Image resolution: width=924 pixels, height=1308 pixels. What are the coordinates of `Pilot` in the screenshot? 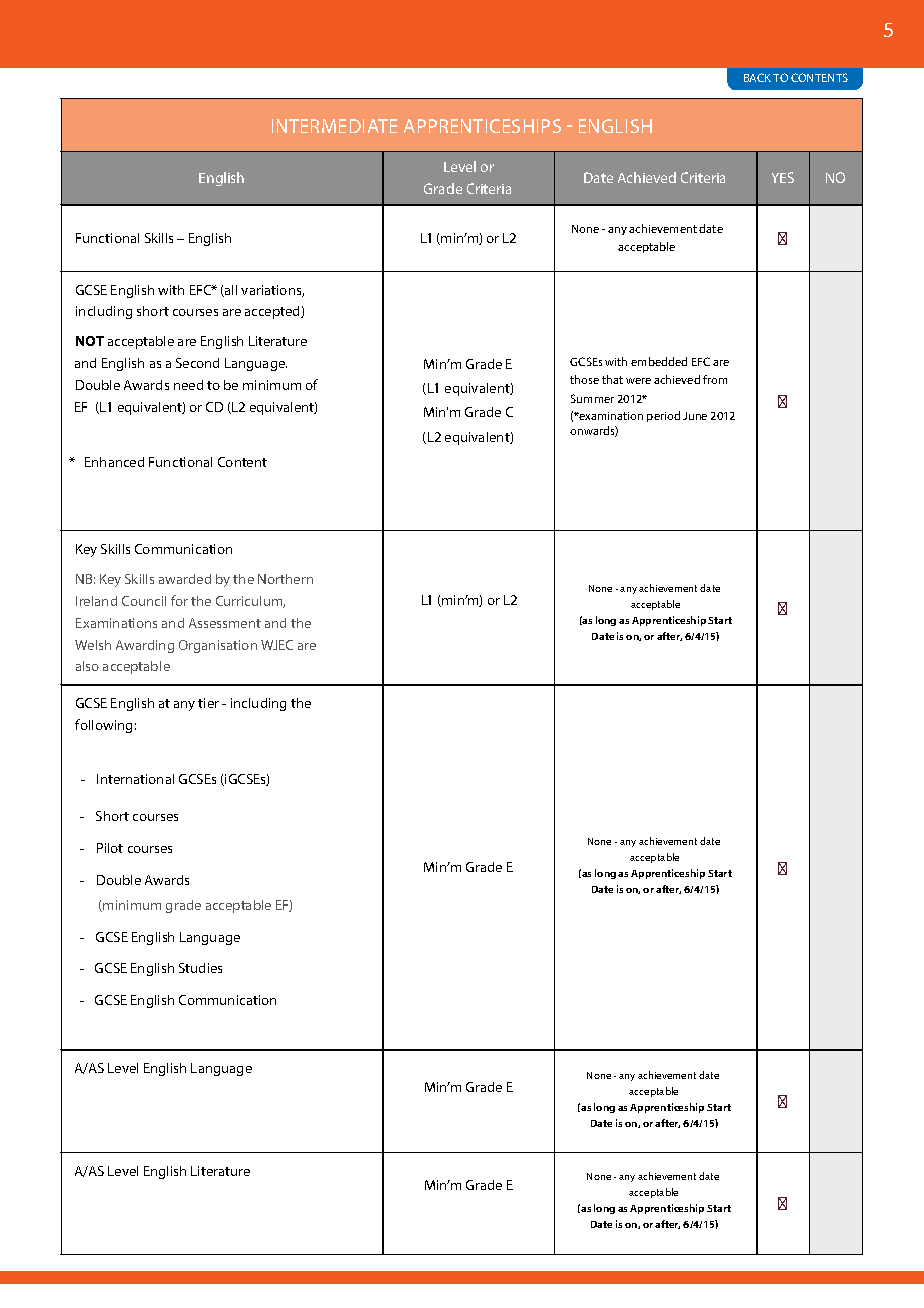 It's located at (110, 848).
